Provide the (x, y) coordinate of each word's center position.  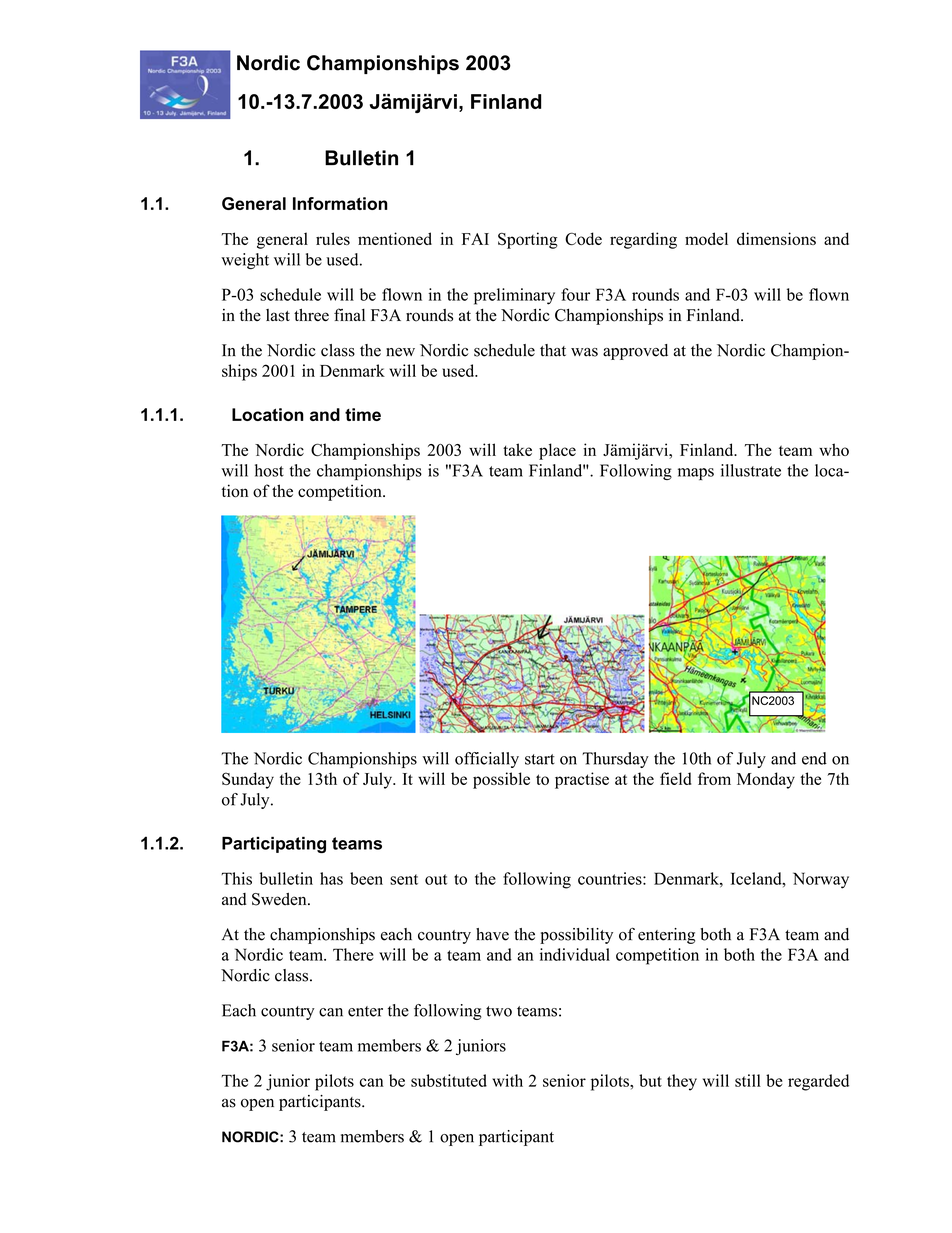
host (269, 470)
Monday (766, 780)
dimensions (776, 238)
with (507, 1080)
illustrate (751, 470)
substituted (449, 1080)
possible (501, 780)
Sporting (528, 240)
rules (333, 238)
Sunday (248, 780)
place (557, 451)
